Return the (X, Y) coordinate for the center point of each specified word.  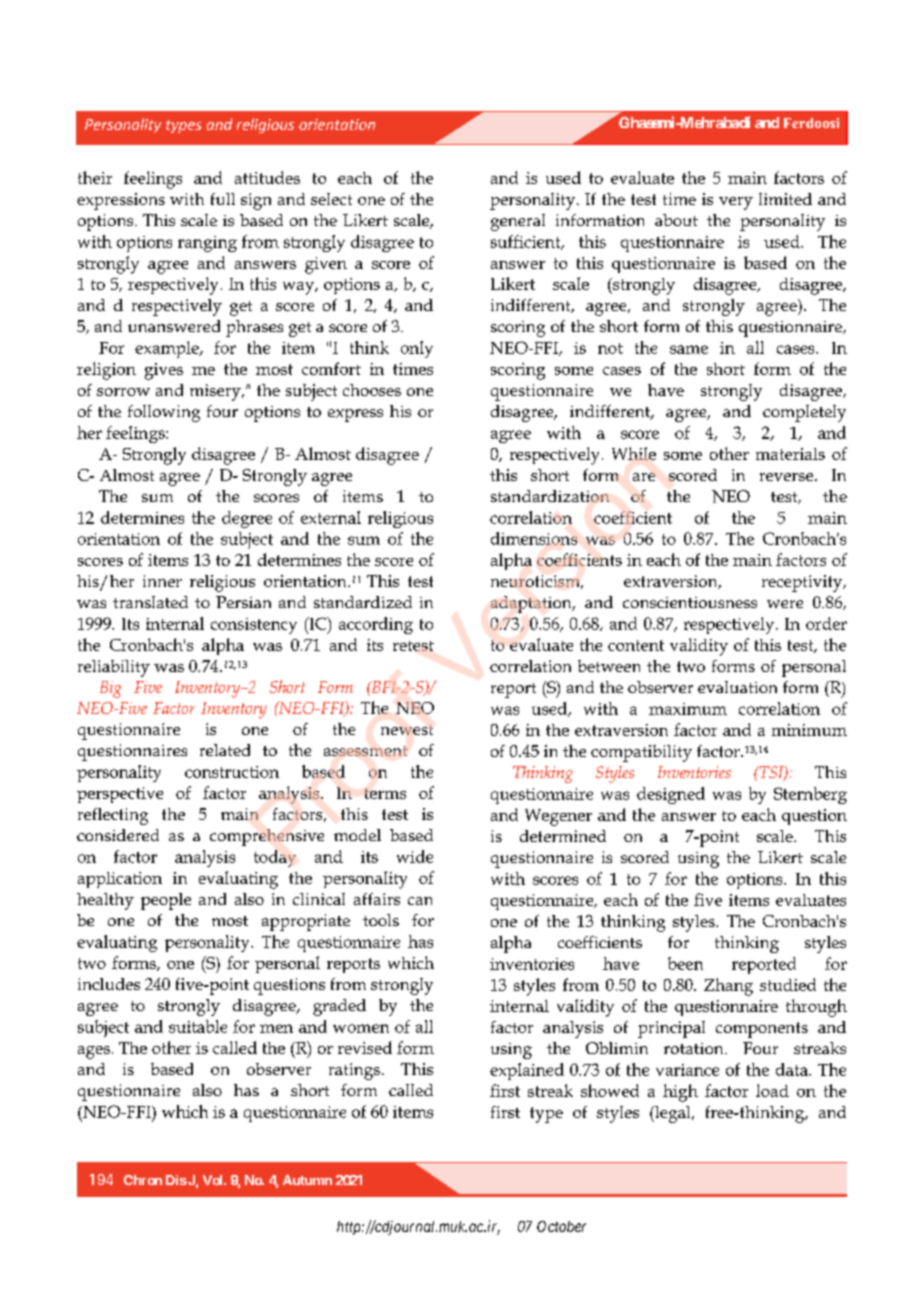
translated (150, 602)
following (164, 413)
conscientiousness (690, 602)
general (518, 222)
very (736, 203)
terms (385, 793)
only (417, 349)
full (223, 199)
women (361, 1028)
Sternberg (810, 795)
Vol (214, 1180)
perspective (120, 795)
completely (804, 413)
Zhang (728, 987)
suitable (198, 1026)
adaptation (532, 604)
